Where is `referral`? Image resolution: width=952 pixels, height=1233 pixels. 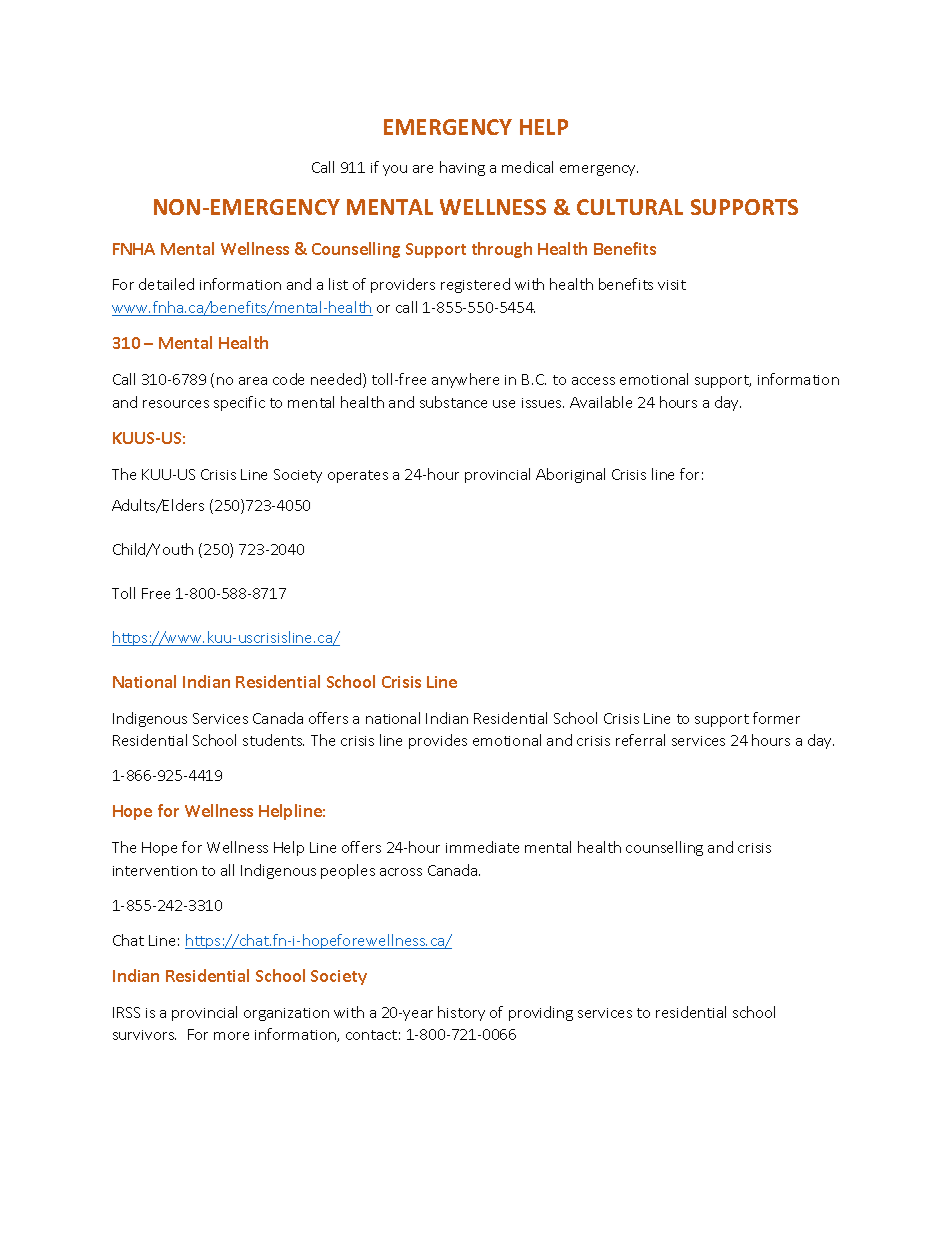 referral is located at coordinates (640, 740).
